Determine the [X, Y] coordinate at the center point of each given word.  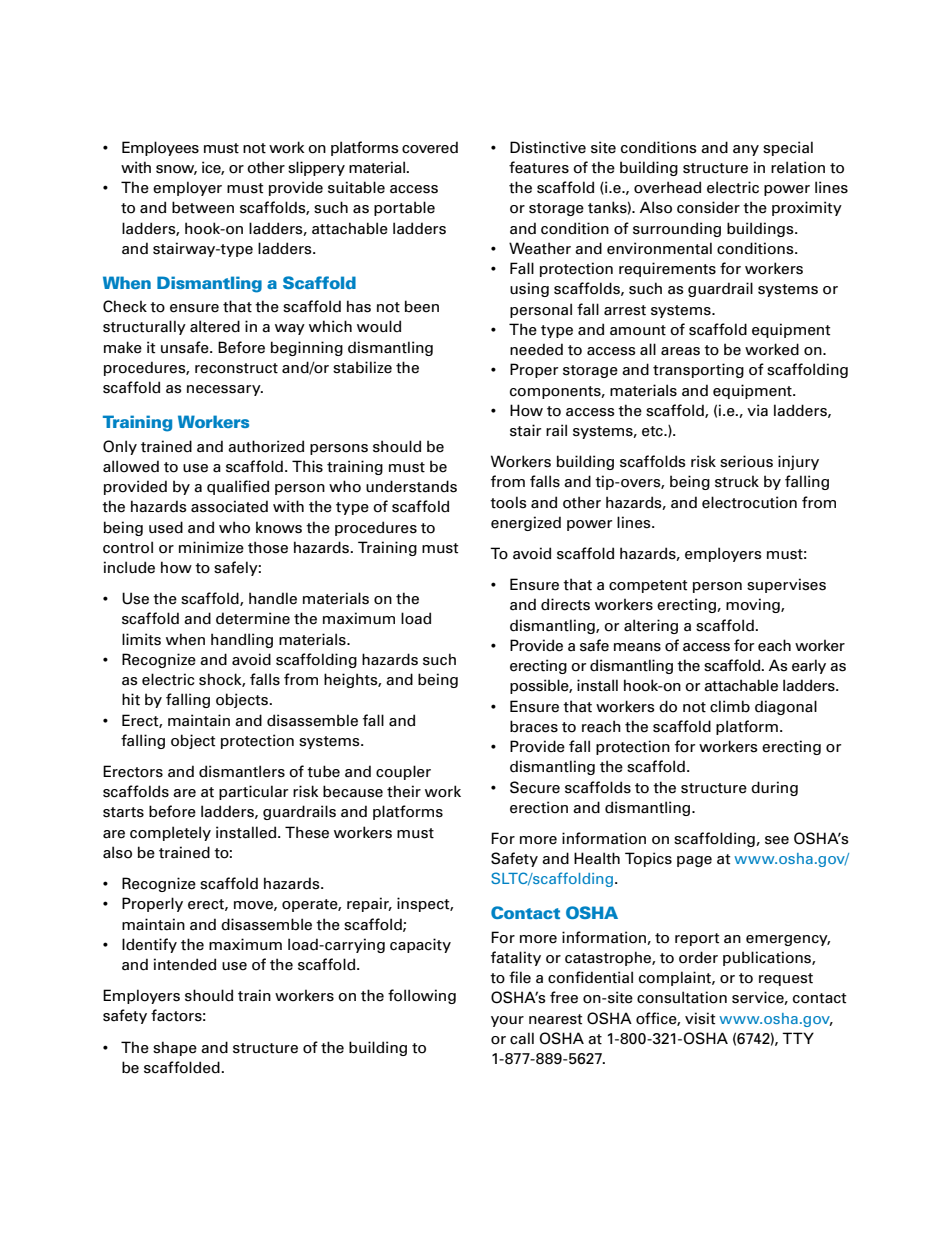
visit [700, 1018]
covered [430, 147]
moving [754, 605]
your [507, 1021]
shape [175, 1048]
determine [253, 618]
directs [565, 604]
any [746, 150]
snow [176, 170]
